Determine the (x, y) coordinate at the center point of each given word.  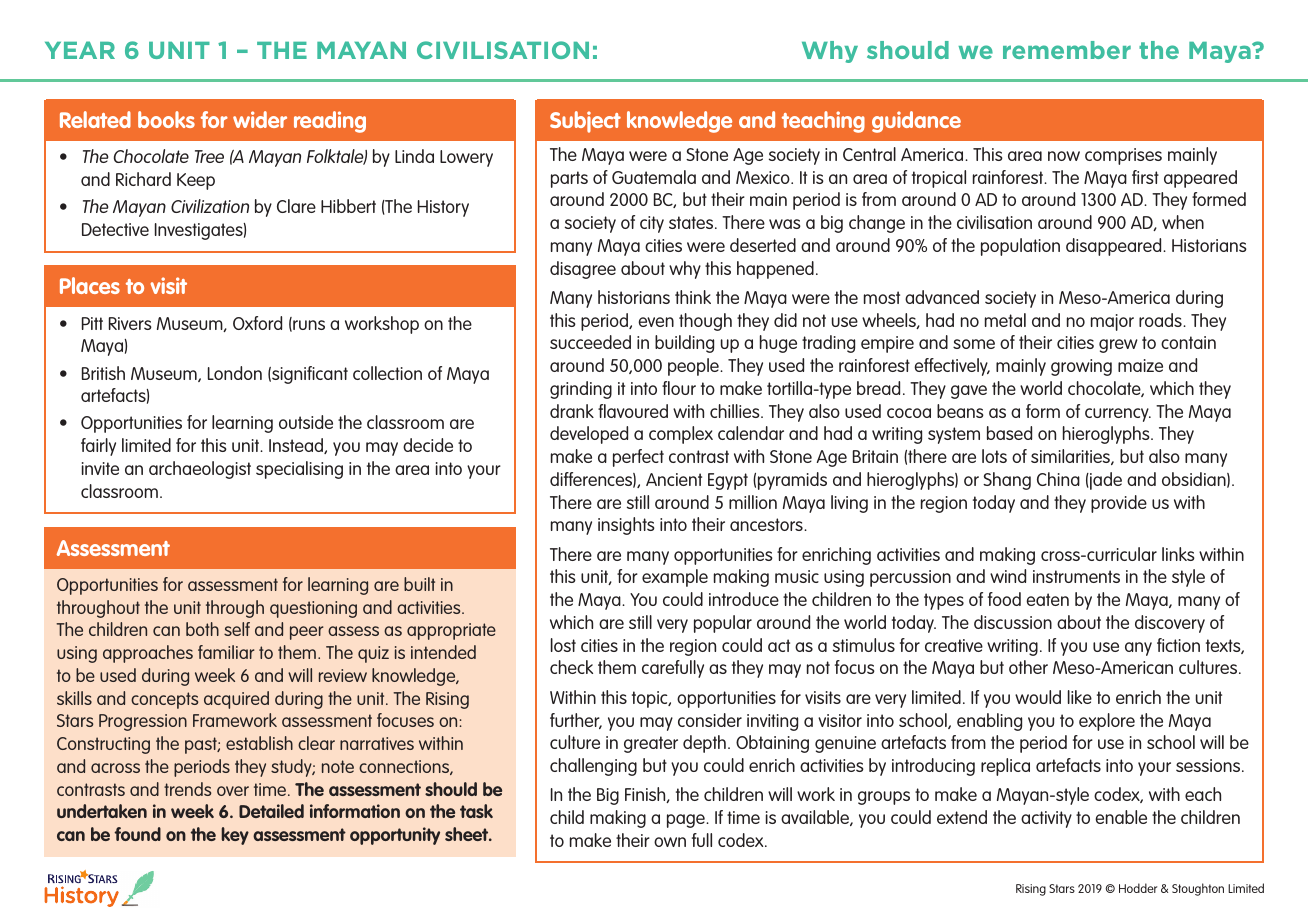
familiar (226, 652)
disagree (583, 270)
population (1020, 247)
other (1028, 667)
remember (1067, 50)
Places (90, 285)
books (166, 119)
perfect (638, 458)
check (571, 667)
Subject (585, 122)
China (1058, 479)
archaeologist (200, 470)
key (235, 836)
